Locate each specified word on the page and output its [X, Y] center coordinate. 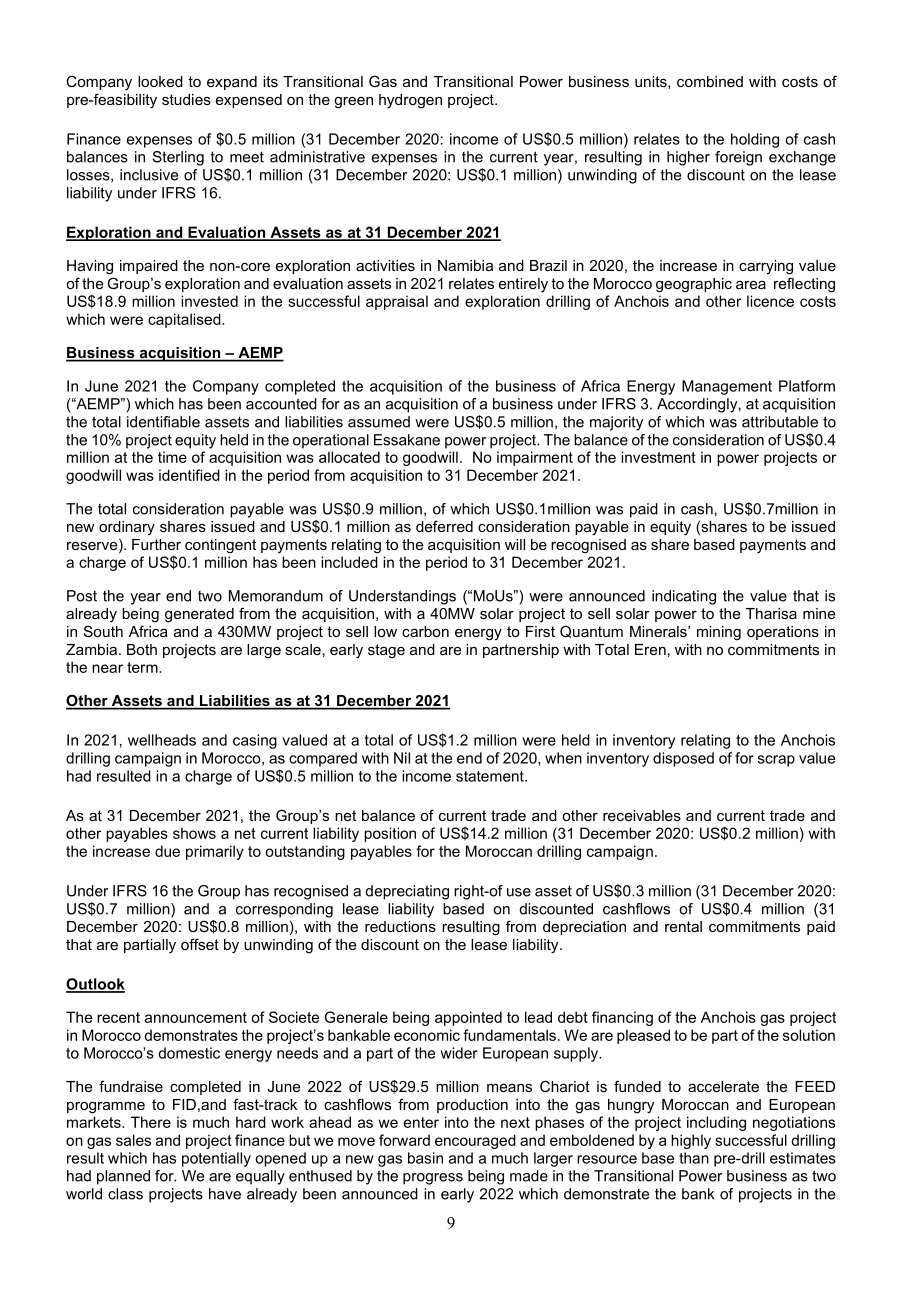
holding [755, 140]
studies [186, 99]
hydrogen [410, 101]
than [694, 1158]
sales [133, 1140]
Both [142, 649]
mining [719, 633]
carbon [425, 631]
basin [425, 1158]
